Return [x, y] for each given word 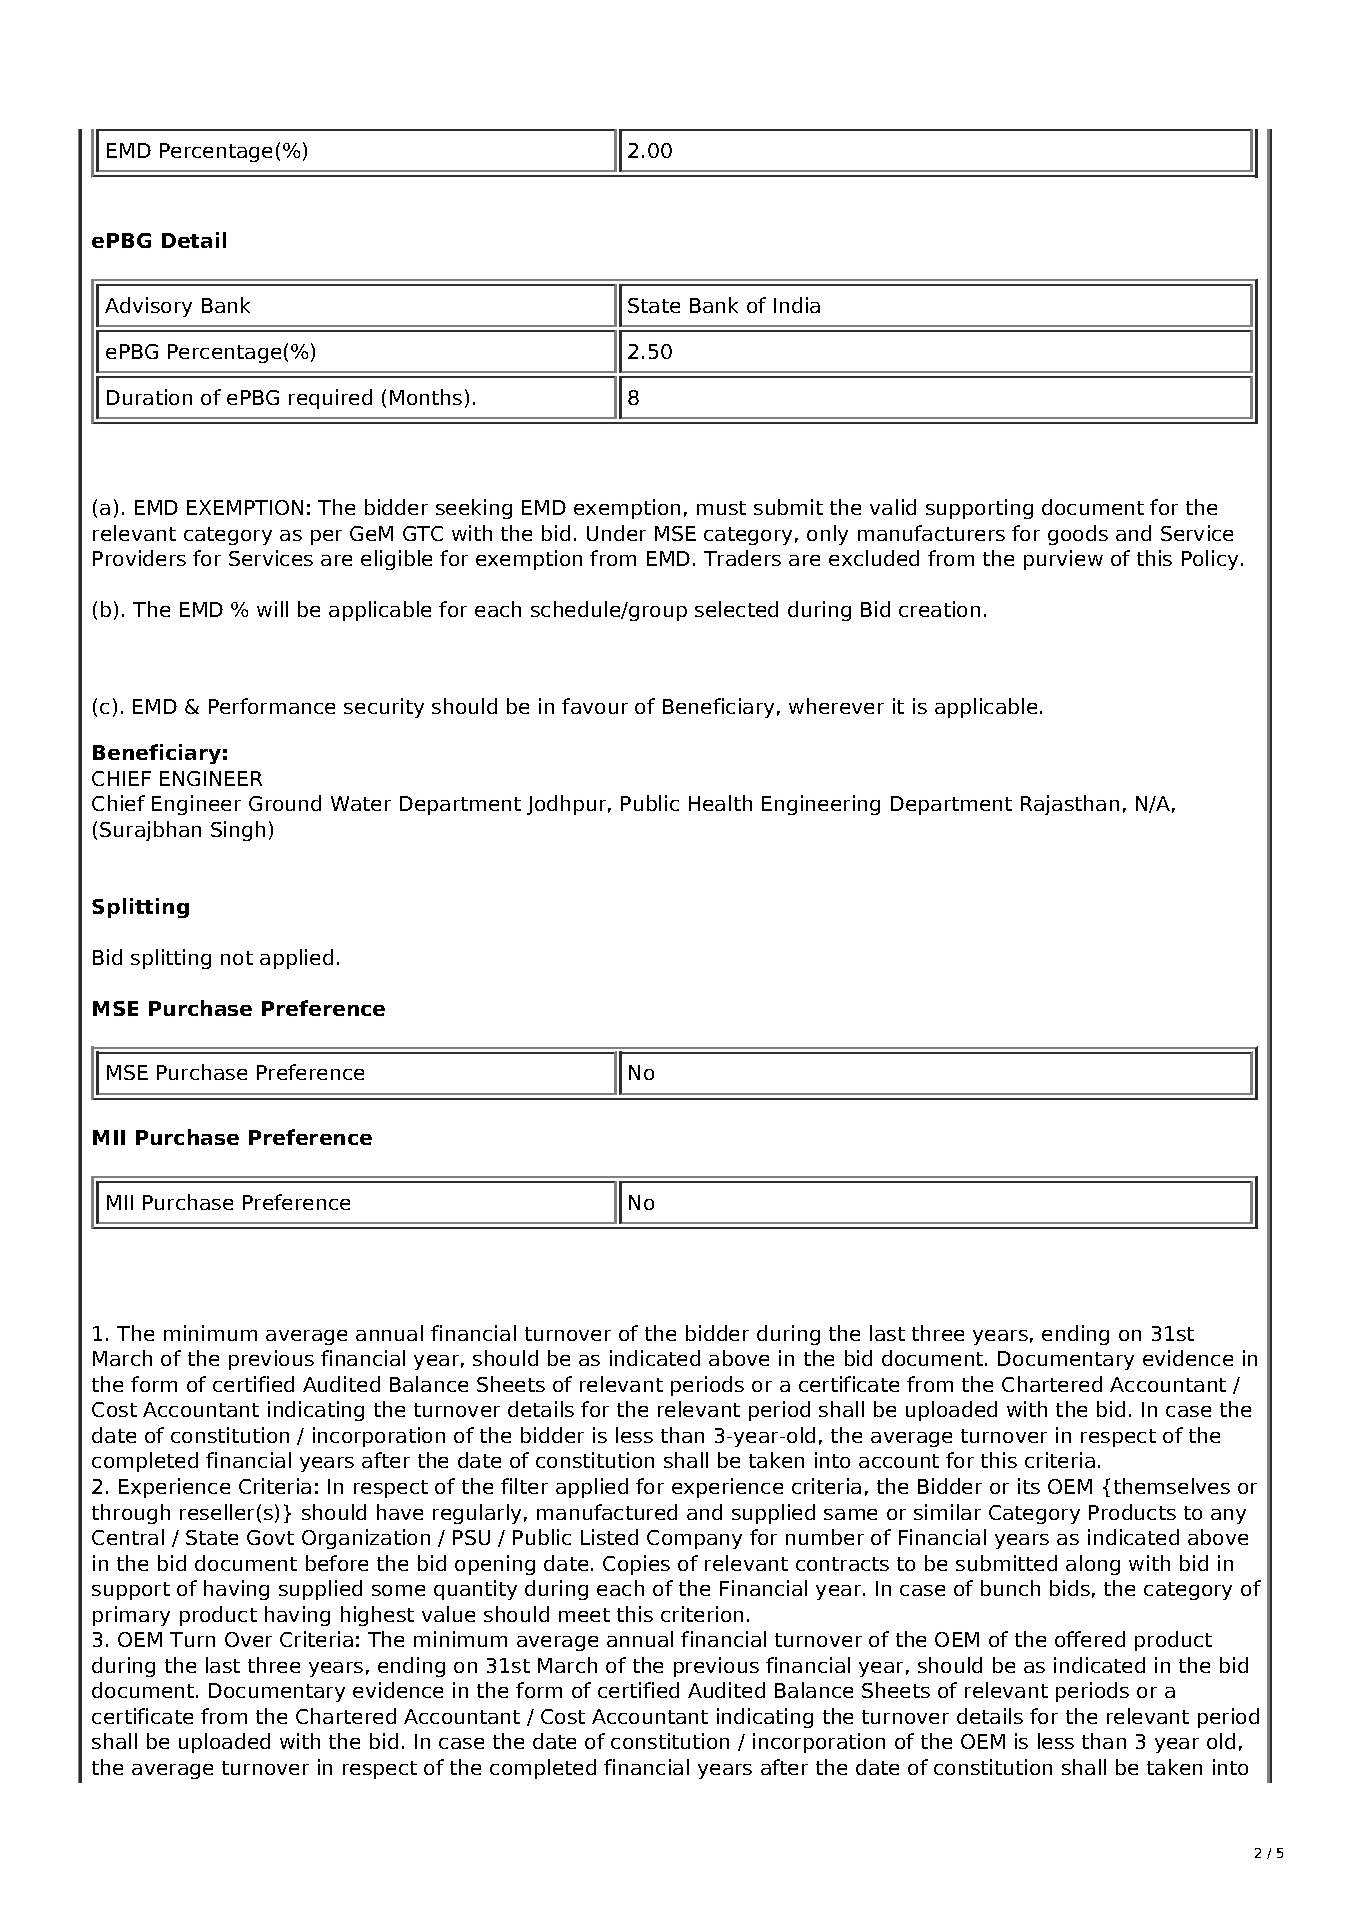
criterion [702, 1614]
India [797, 305]
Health [720, 803]
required [330, 399]
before [337, 1563]
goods [1078, 535]
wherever [836, 706]
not [237, 958]
